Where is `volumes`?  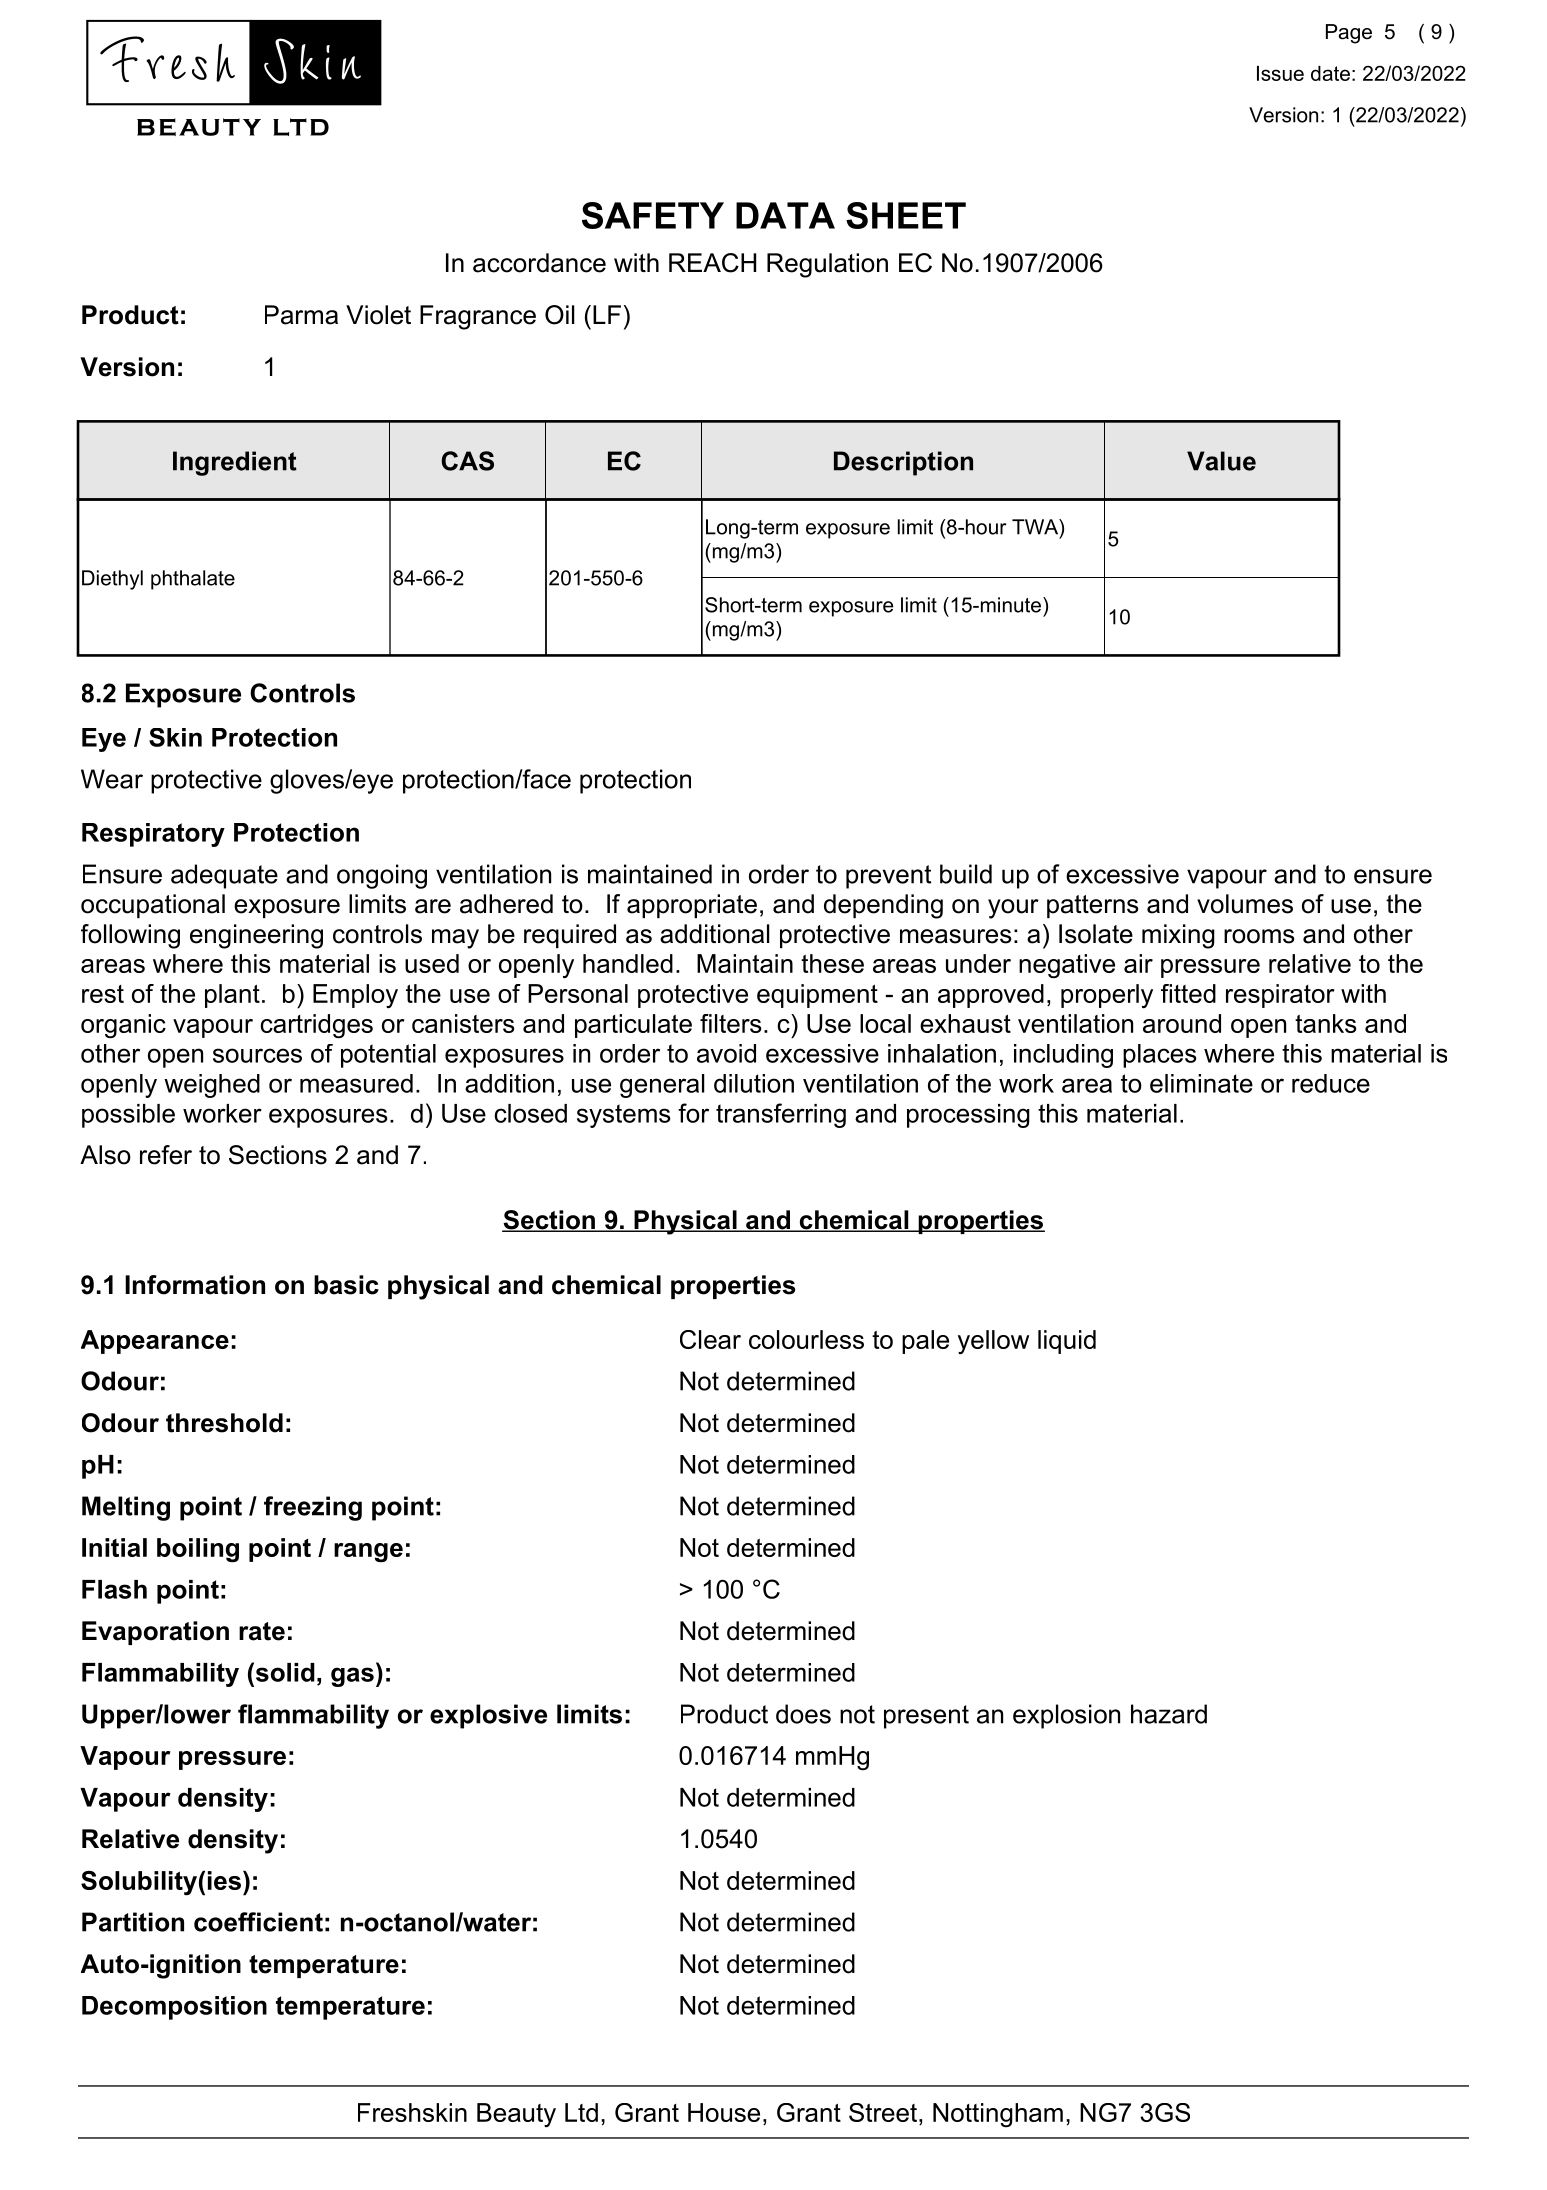
volumes is located at coordinates (1245, 904).
